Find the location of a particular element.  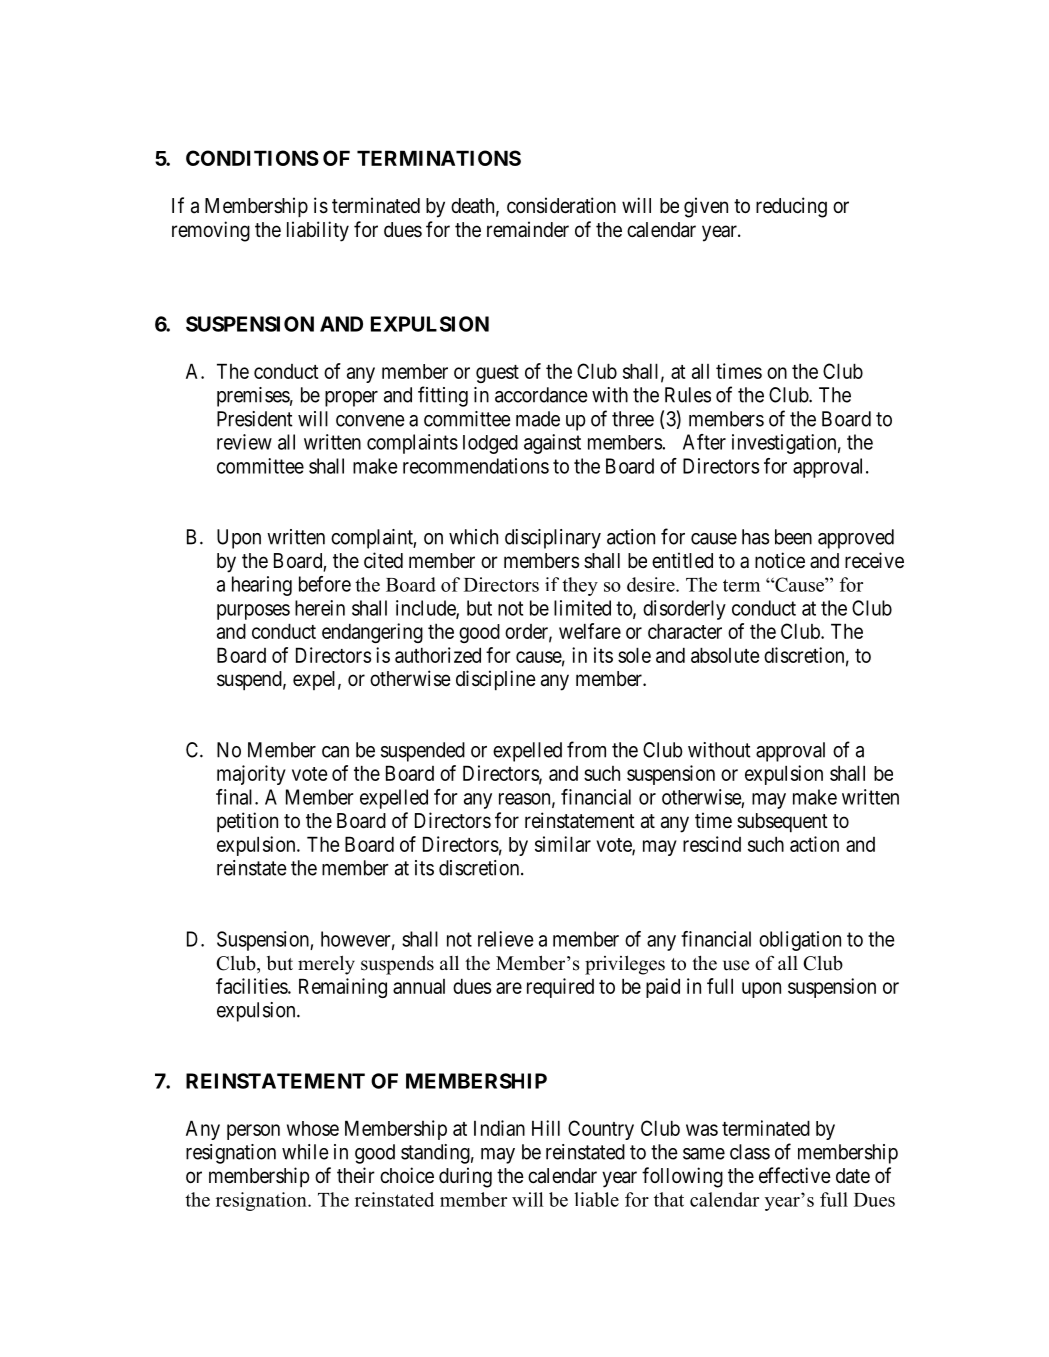

subsequent is located at coordinates (782, 823).
